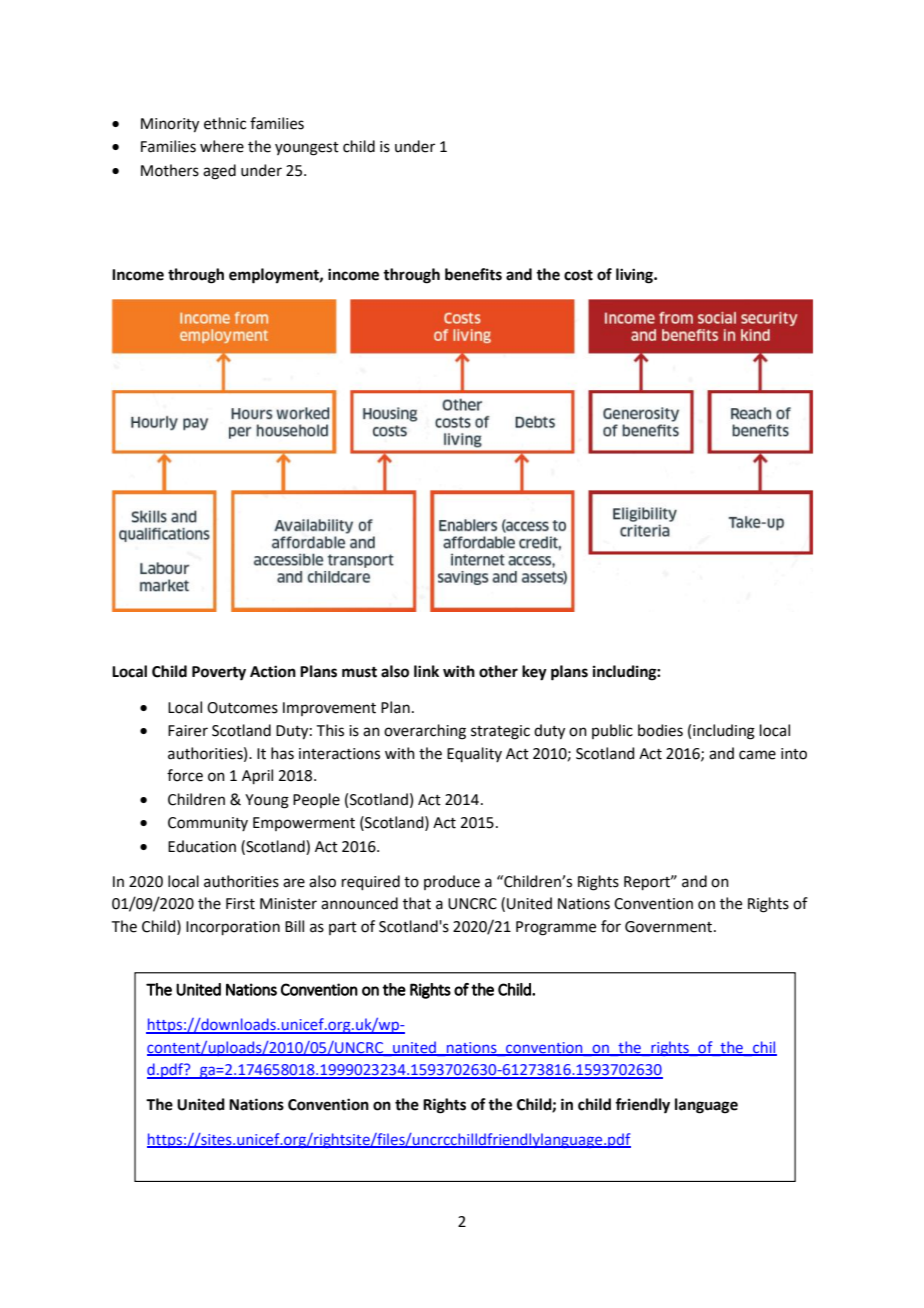  Describe the element at coordinates (500, 732) in the page. I see `strategic` at that location.
